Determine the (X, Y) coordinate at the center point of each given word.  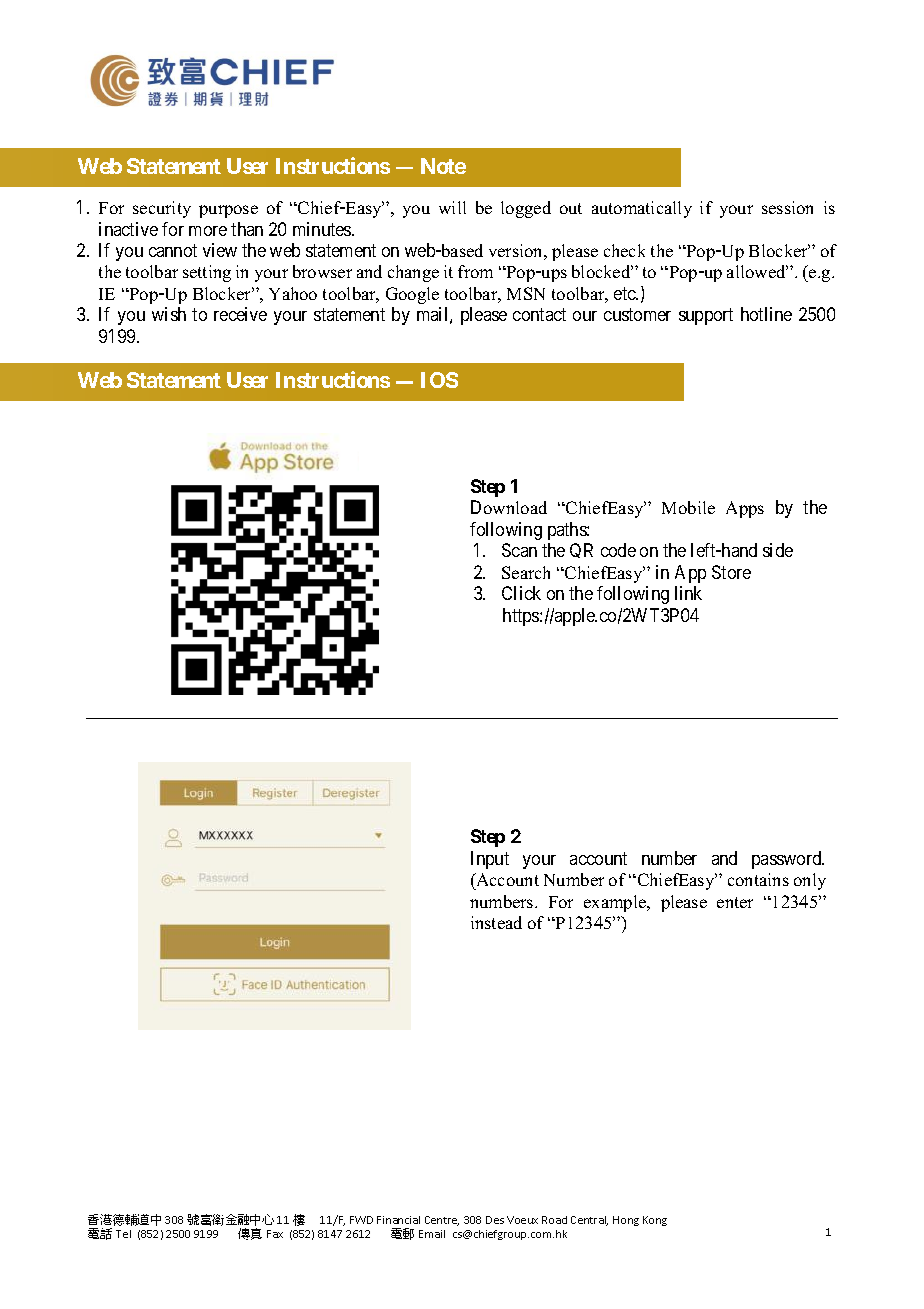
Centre (442, 1221)
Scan (519, 550)
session (787, 207)
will (452, 207)
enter (735, 902)
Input (490, 860)
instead (496, 922)
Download (509, 507)
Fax (275, 1234)
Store (731, 572)
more (208, 231)
